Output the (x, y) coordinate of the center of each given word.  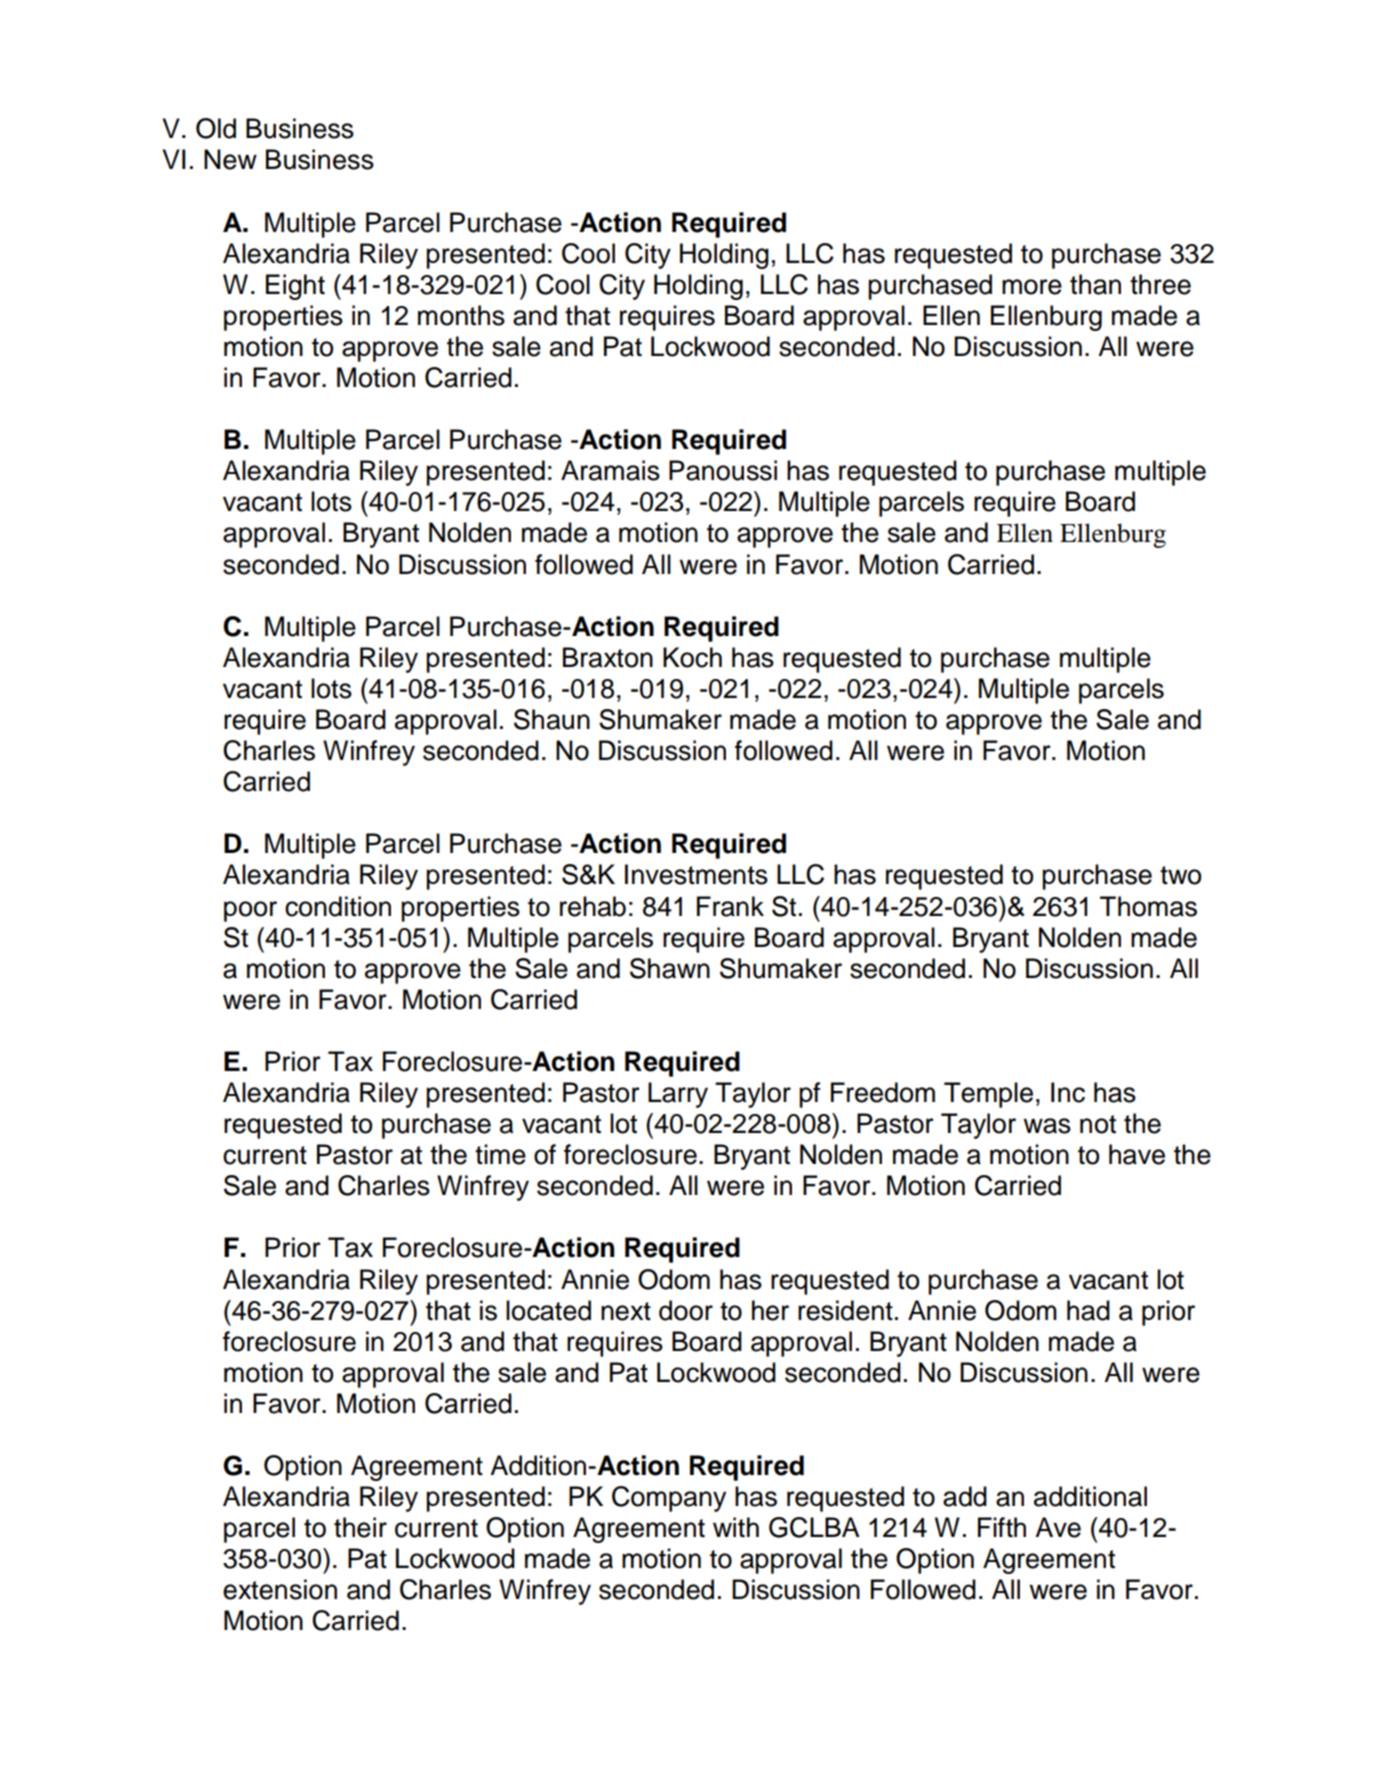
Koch (692, 657)
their (360, 1527)
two (1180, 875)
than (1095, 284)
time (500, 1154)
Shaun (552, 719)
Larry (678, 1095)
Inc (1068, 1092)
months (461, 315)
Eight (295, 287)
